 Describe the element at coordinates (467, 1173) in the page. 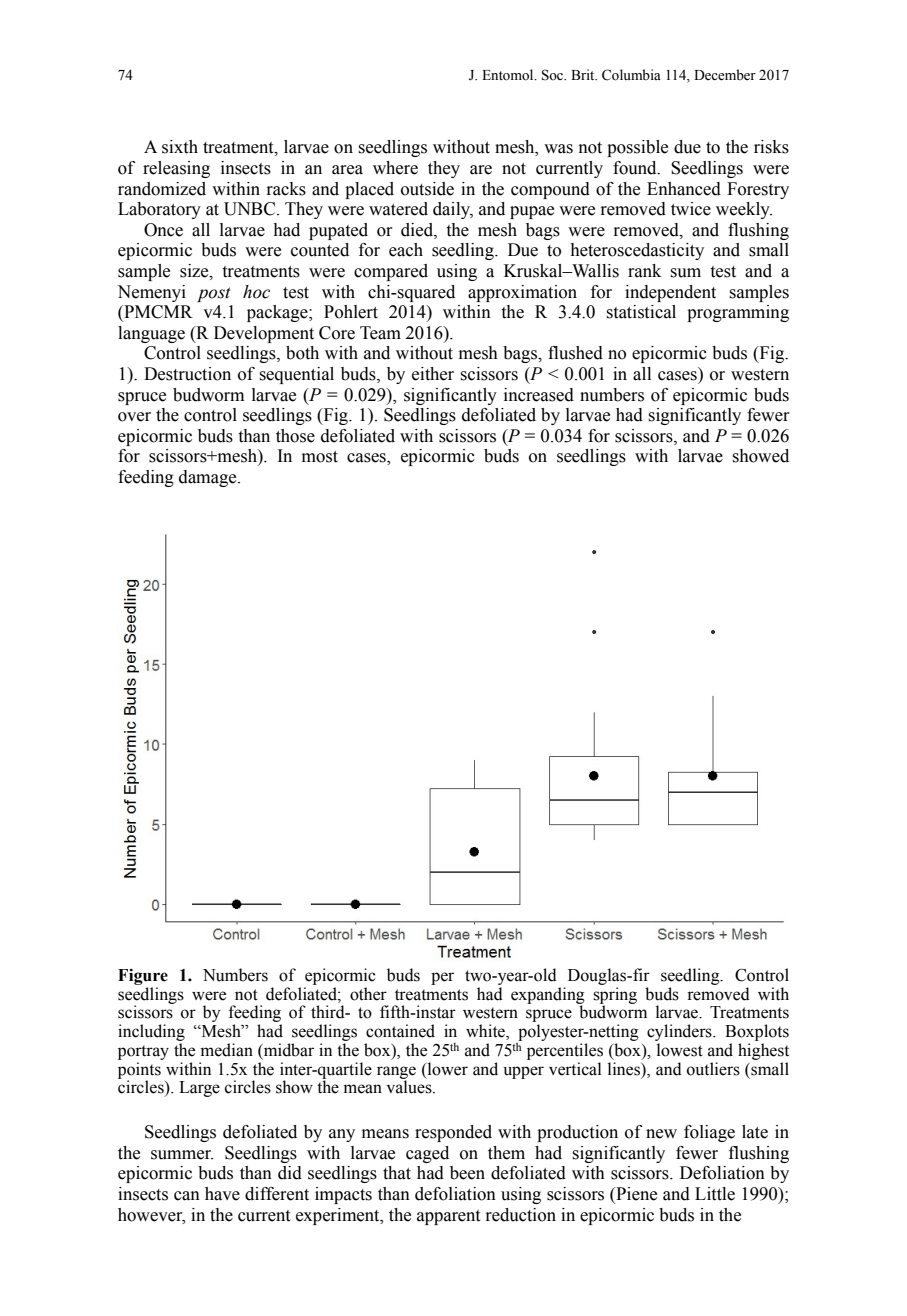

I see `been` at that location.
